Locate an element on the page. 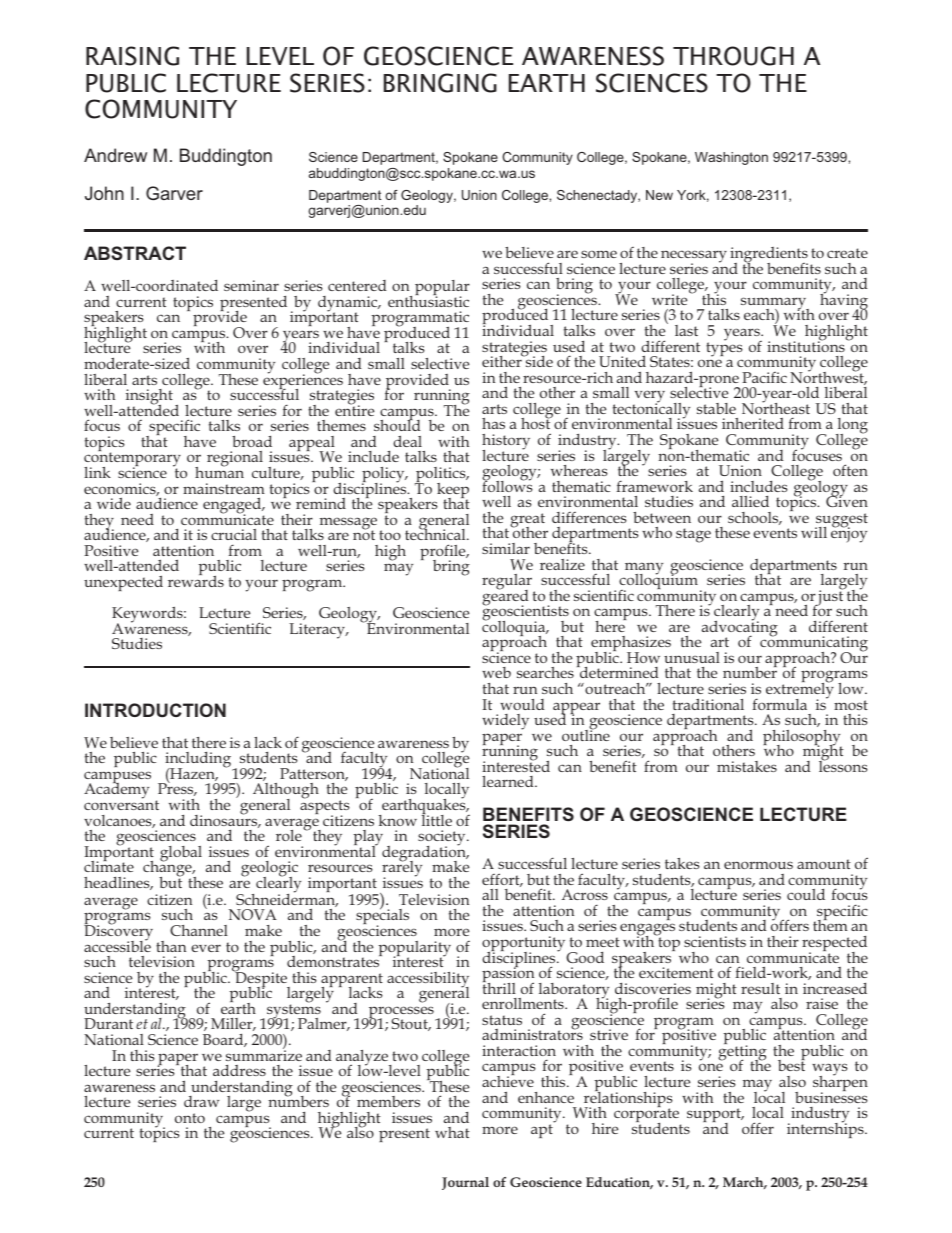 This image has width=952, height=1233. including is located at coordinates (199, 761).
